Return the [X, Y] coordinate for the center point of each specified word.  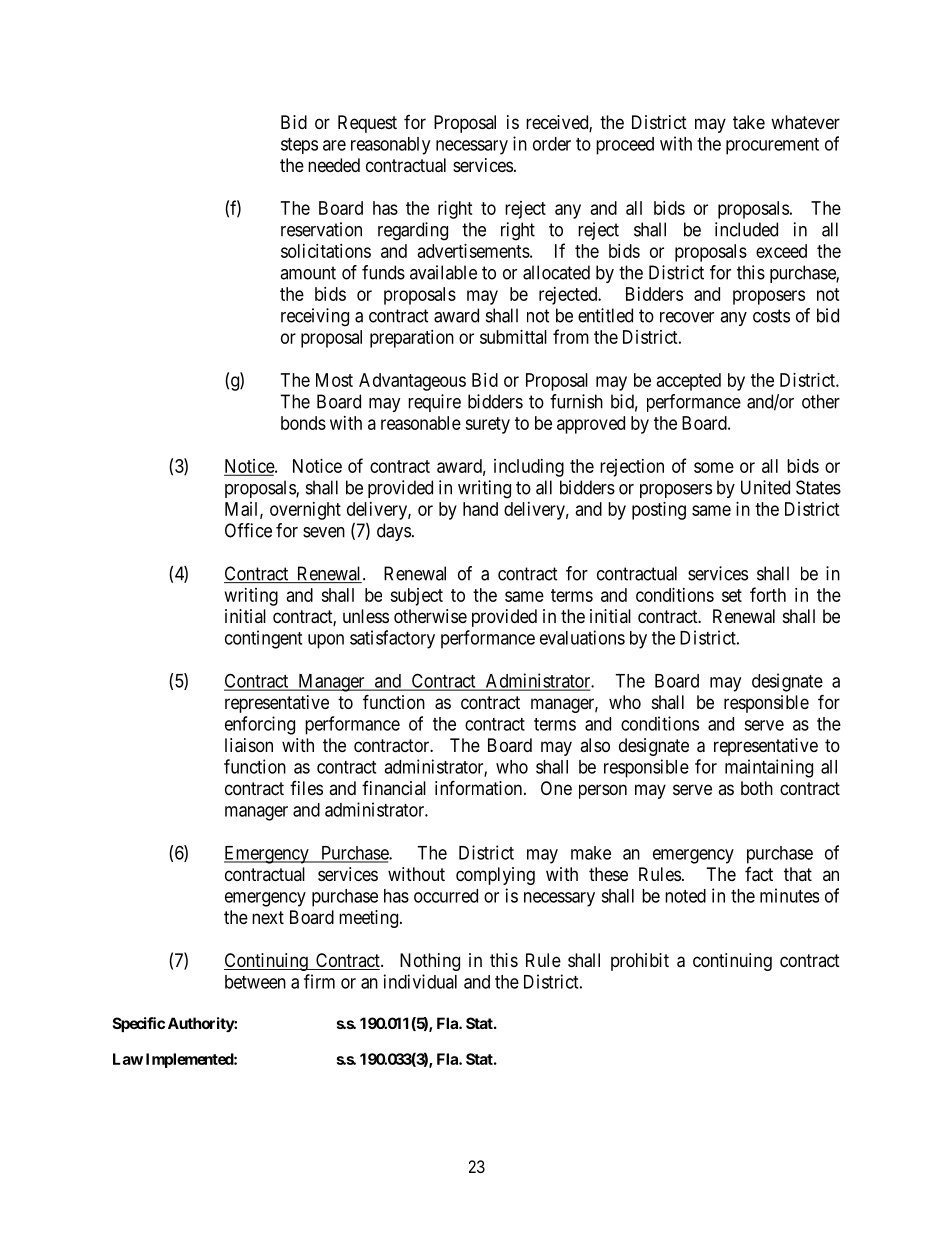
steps [299, 146]
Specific [139, 1024]
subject [416, 597]
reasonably [390, 146]
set [732, 595]
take [749, 122]
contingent [263, 639]
